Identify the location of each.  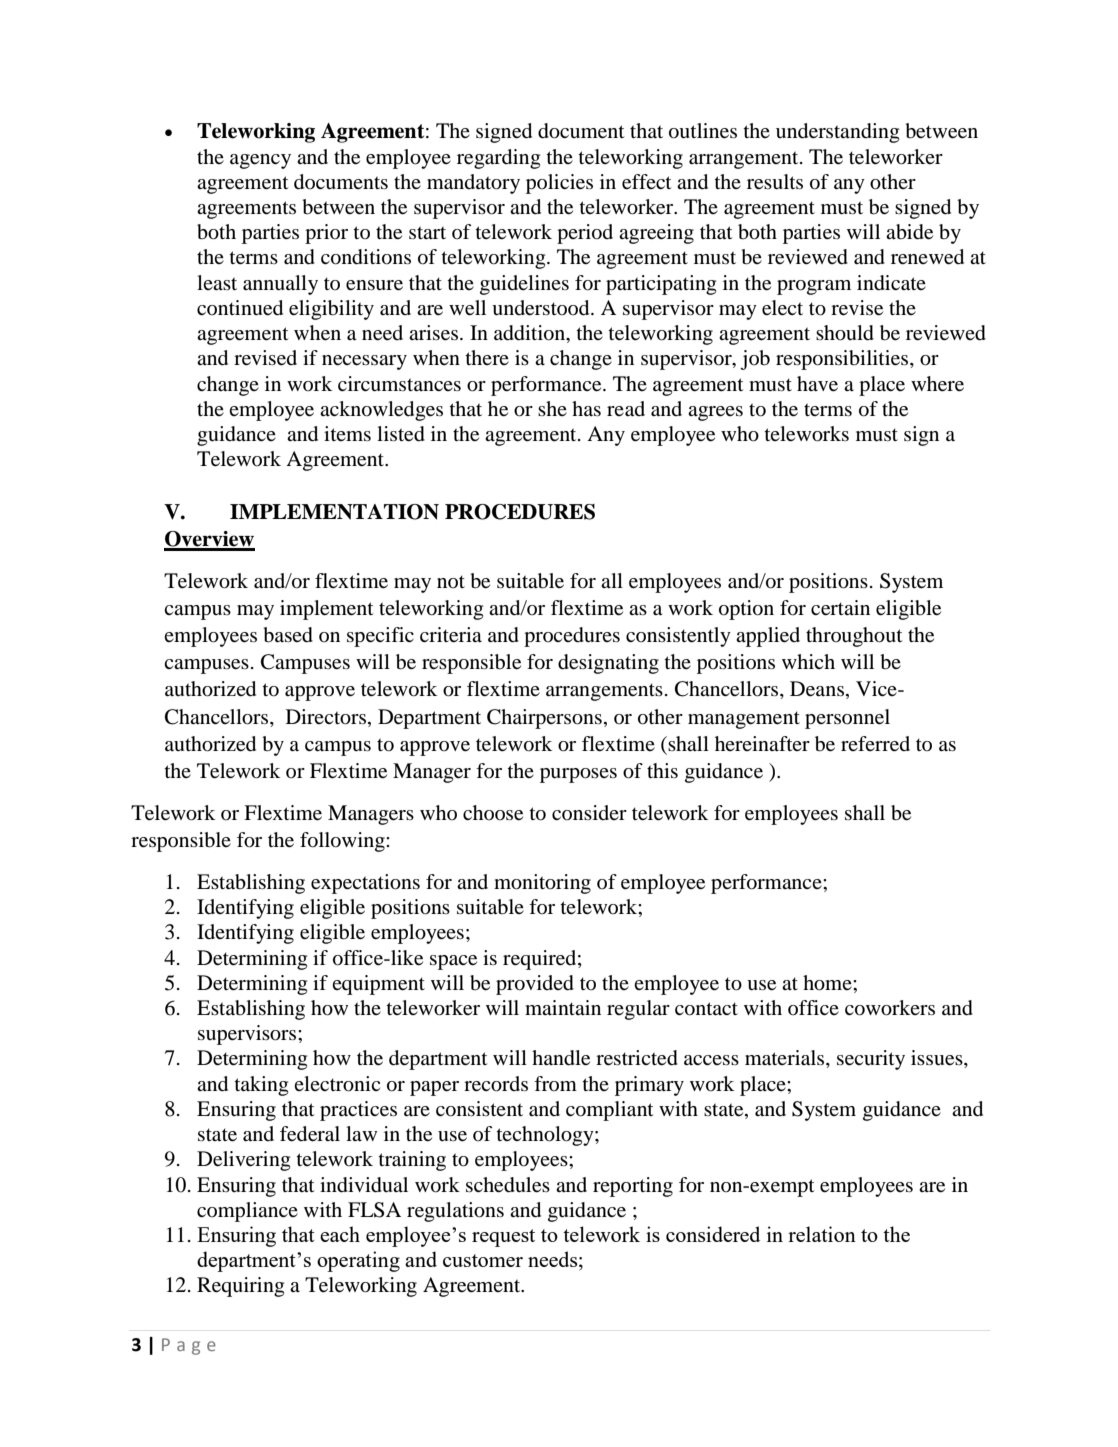
(340, 1234).
